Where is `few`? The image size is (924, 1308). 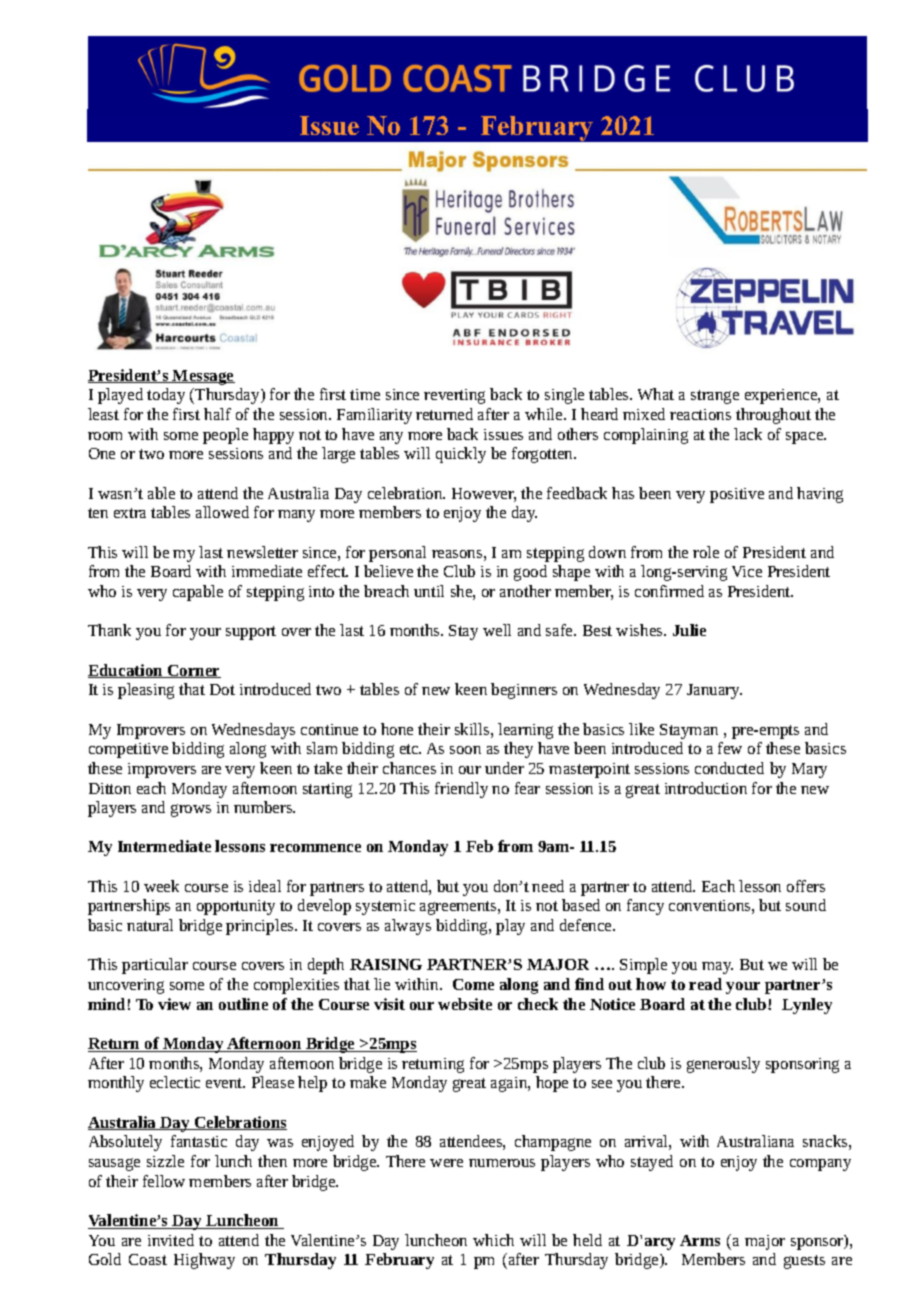
few is located at coordinates (730, 748).
